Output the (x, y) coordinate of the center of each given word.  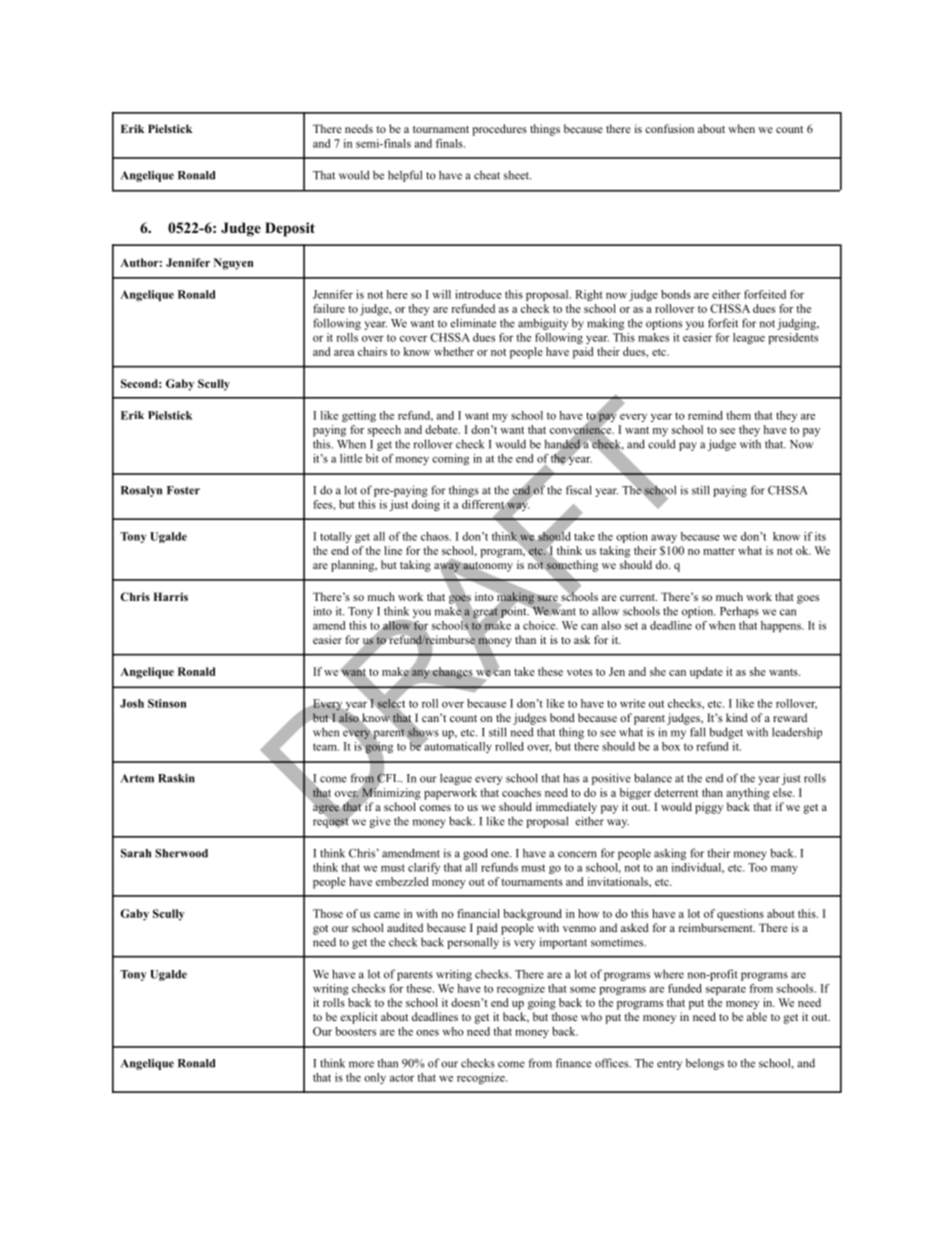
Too (757, 867)
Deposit (290, 229)
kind (737, 717)
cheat (487, 175)
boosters (355, 1031)
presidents (793, 338)
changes (453, 673)
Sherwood (181, 853)
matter (719, 551)
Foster (183, 490)
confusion (669, 128)
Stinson (167, 703)
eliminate (473, 323)
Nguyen (233, 264)
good (475, 854)
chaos (436, 536)
